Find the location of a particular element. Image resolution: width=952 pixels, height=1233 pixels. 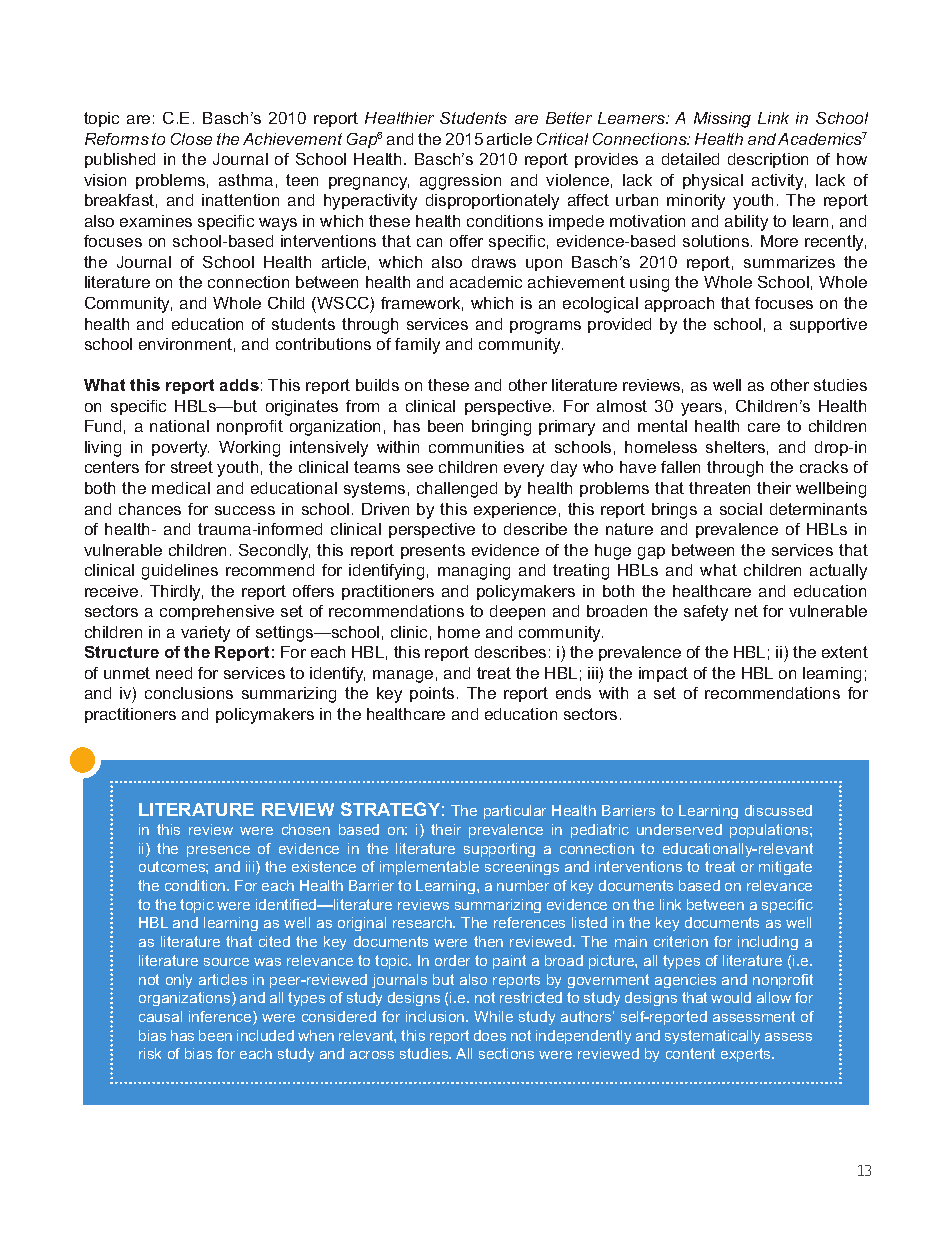

inference is located at coordinates (221, 1018).
